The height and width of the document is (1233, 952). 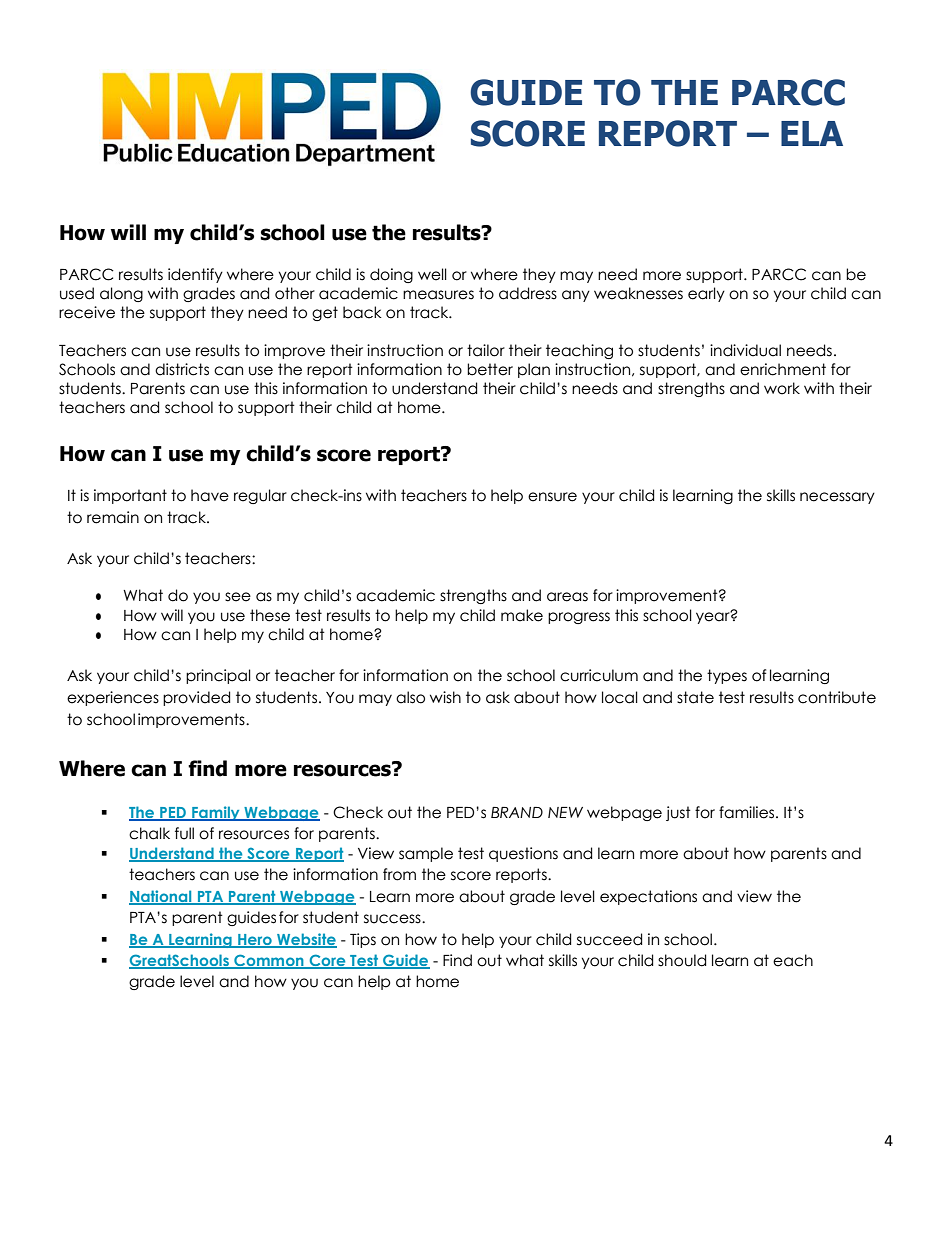 I want to click on better, so click(x=490, y=369).
